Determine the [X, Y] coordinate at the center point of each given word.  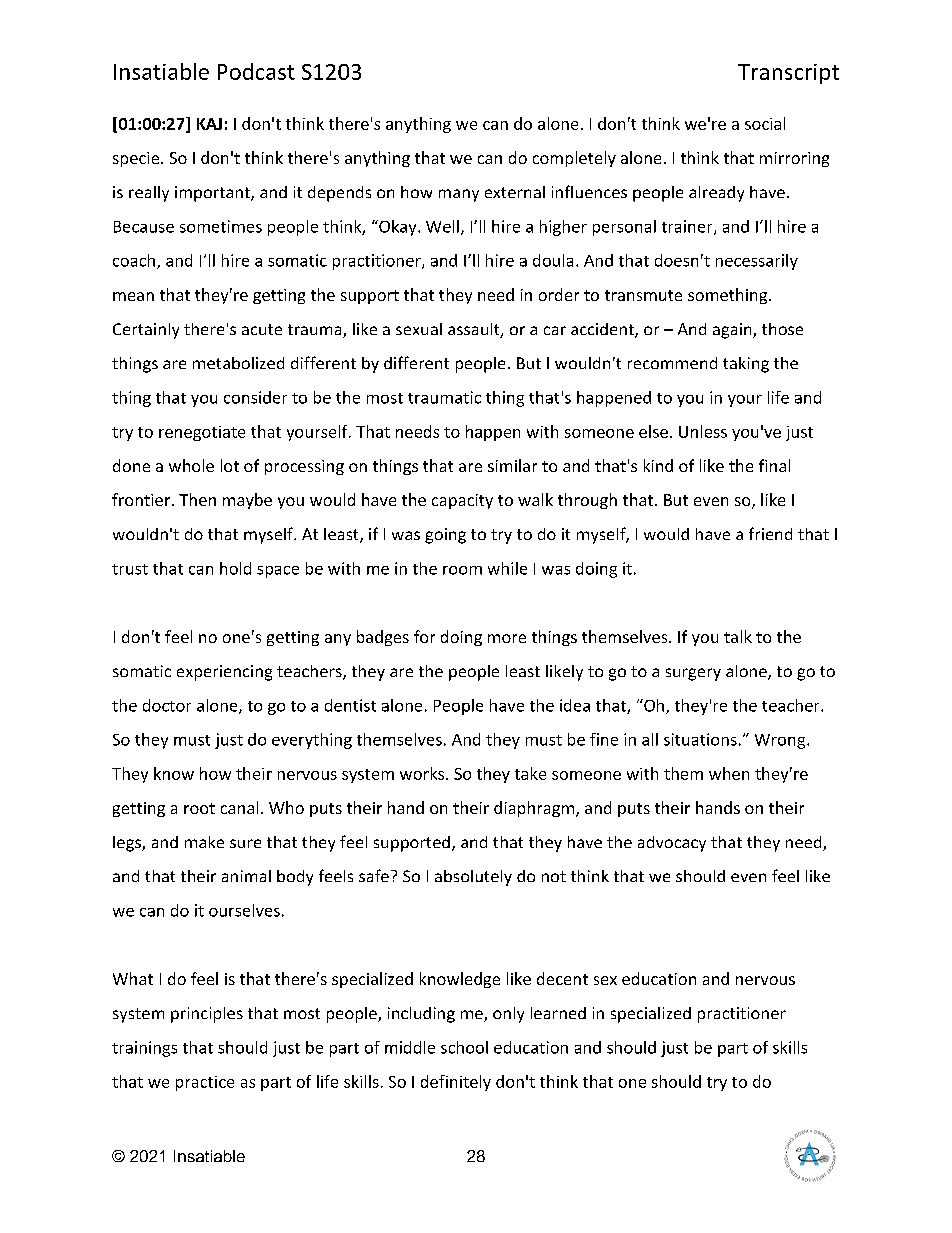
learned [558, 1013]
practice [205, 1083]
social [765, 123]
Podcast [256, 71]
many [459, 195]
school [464, 1047]
